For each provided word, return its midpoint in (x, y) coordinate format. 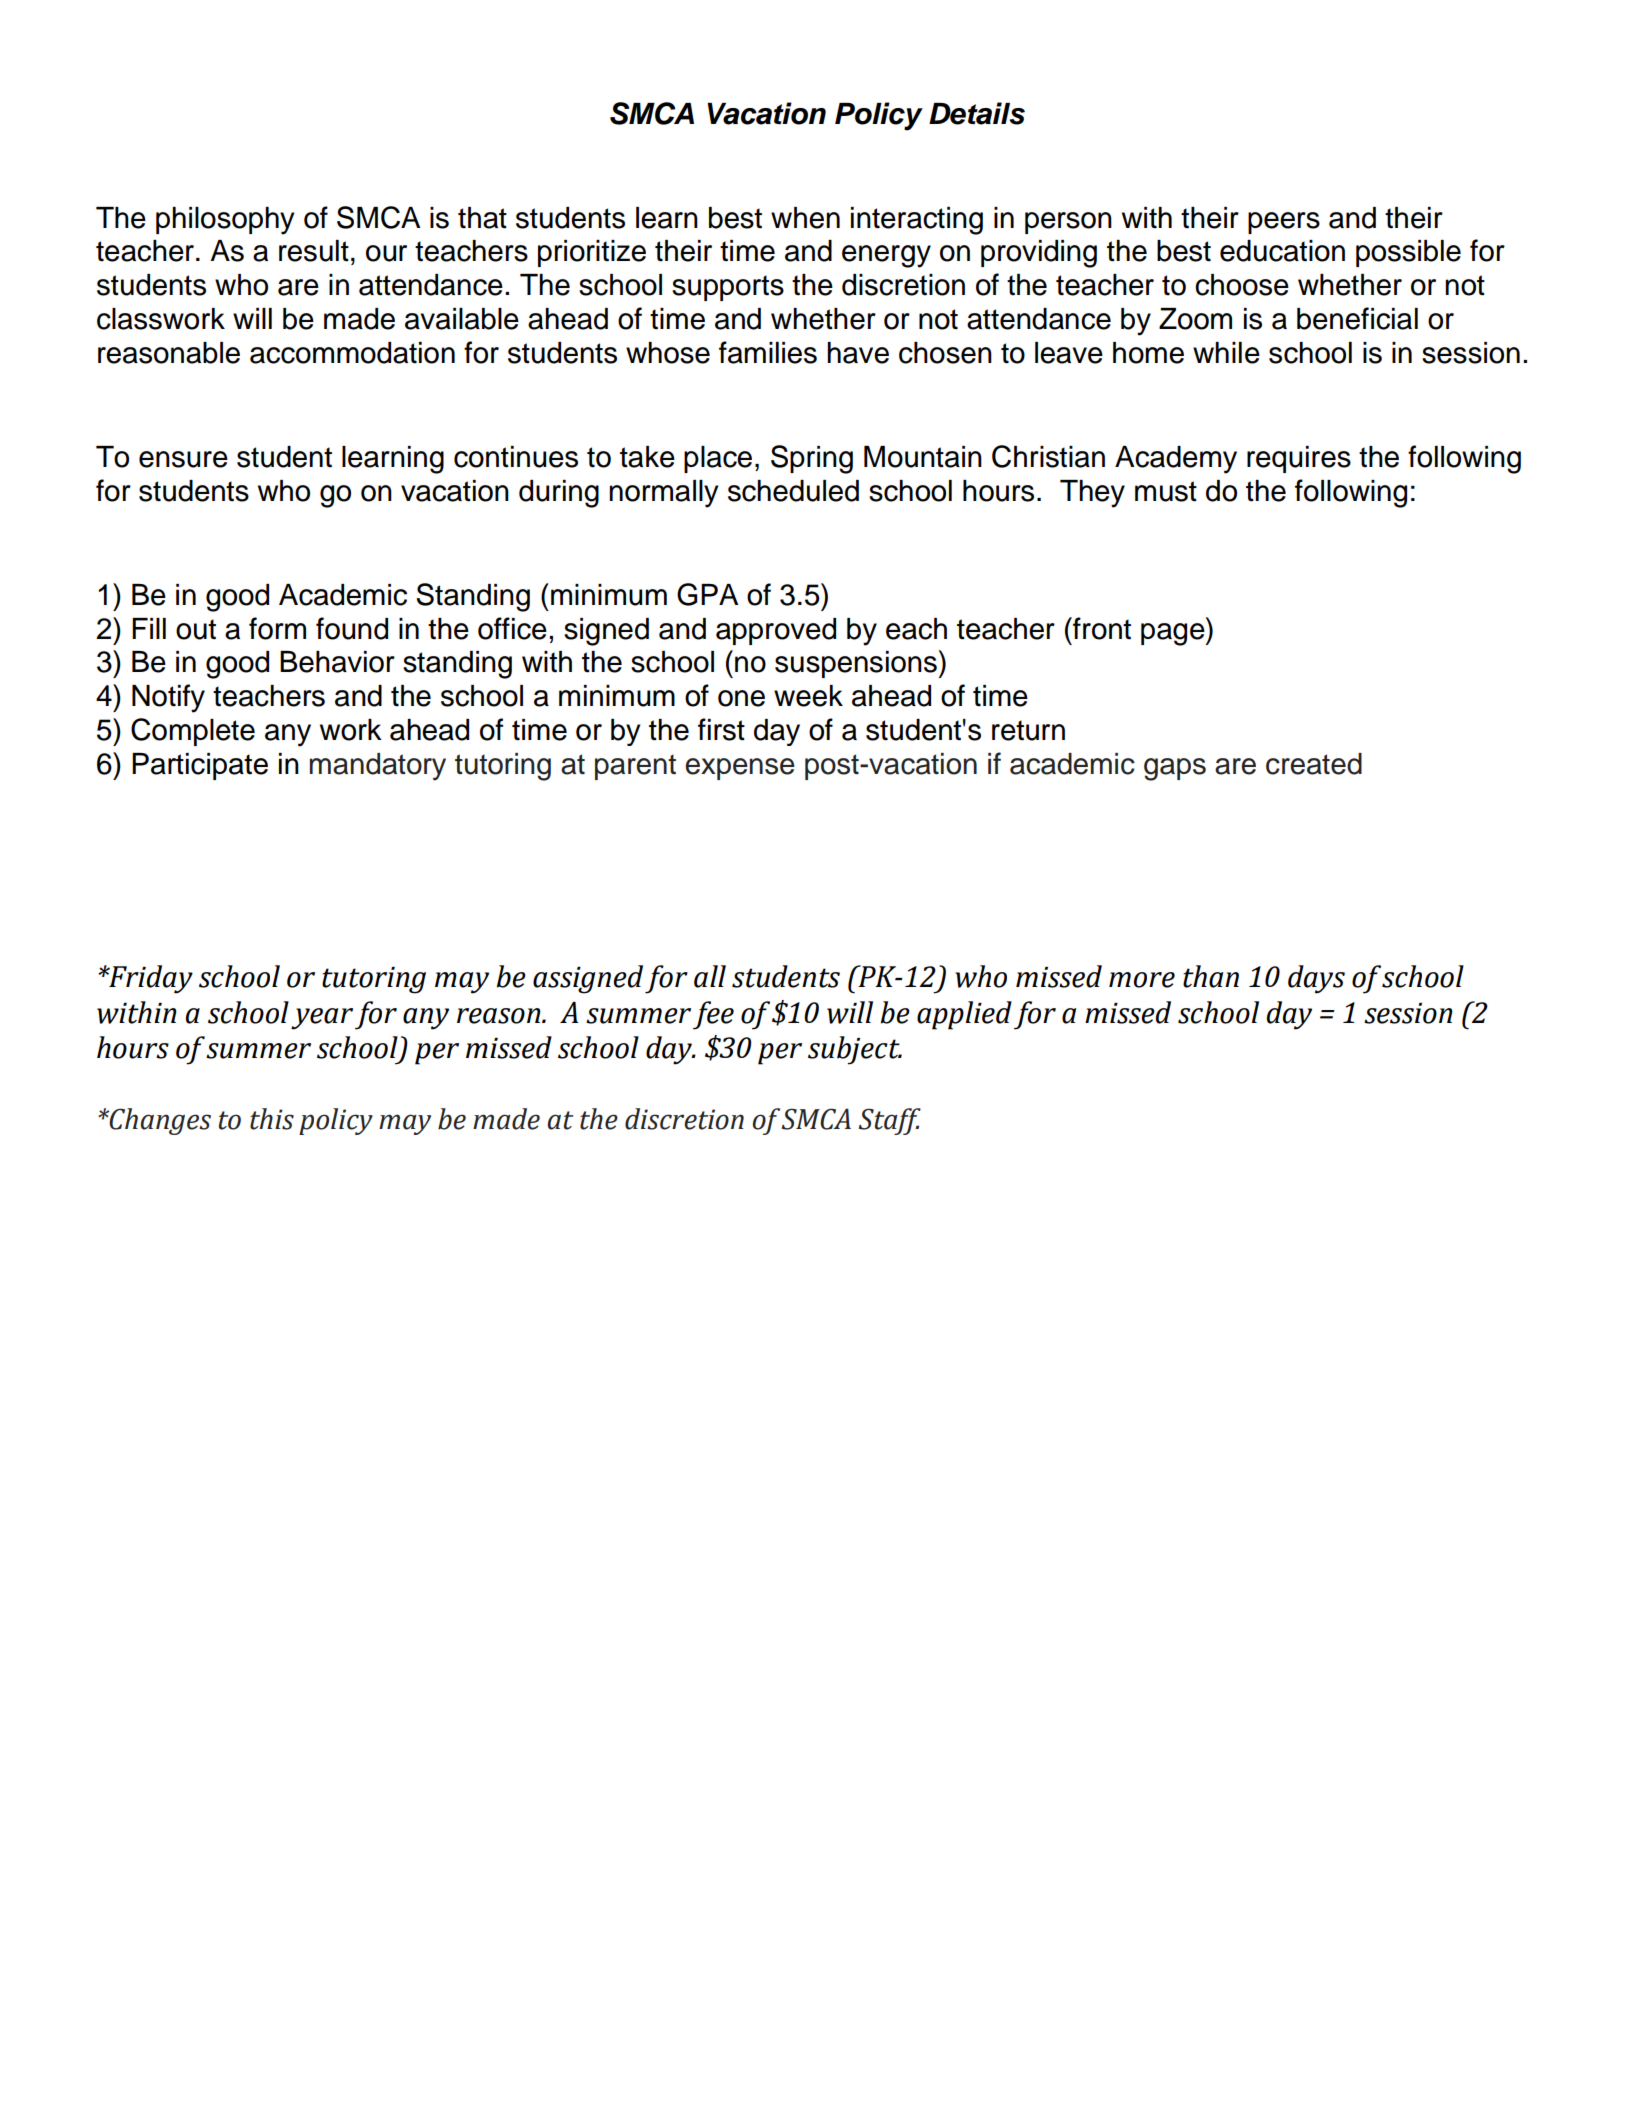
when (805, 218)
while (1226, 353)
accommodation (352, 353)
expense (740, 769)
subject (855, 1050)
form (277, 628)
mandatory (378, 767)
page (1174, 634)
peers (1284, 223)
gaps (1175, 769)
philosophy (225, 221)
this (272, 1119)
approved (776, 631)
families (768, 352)
